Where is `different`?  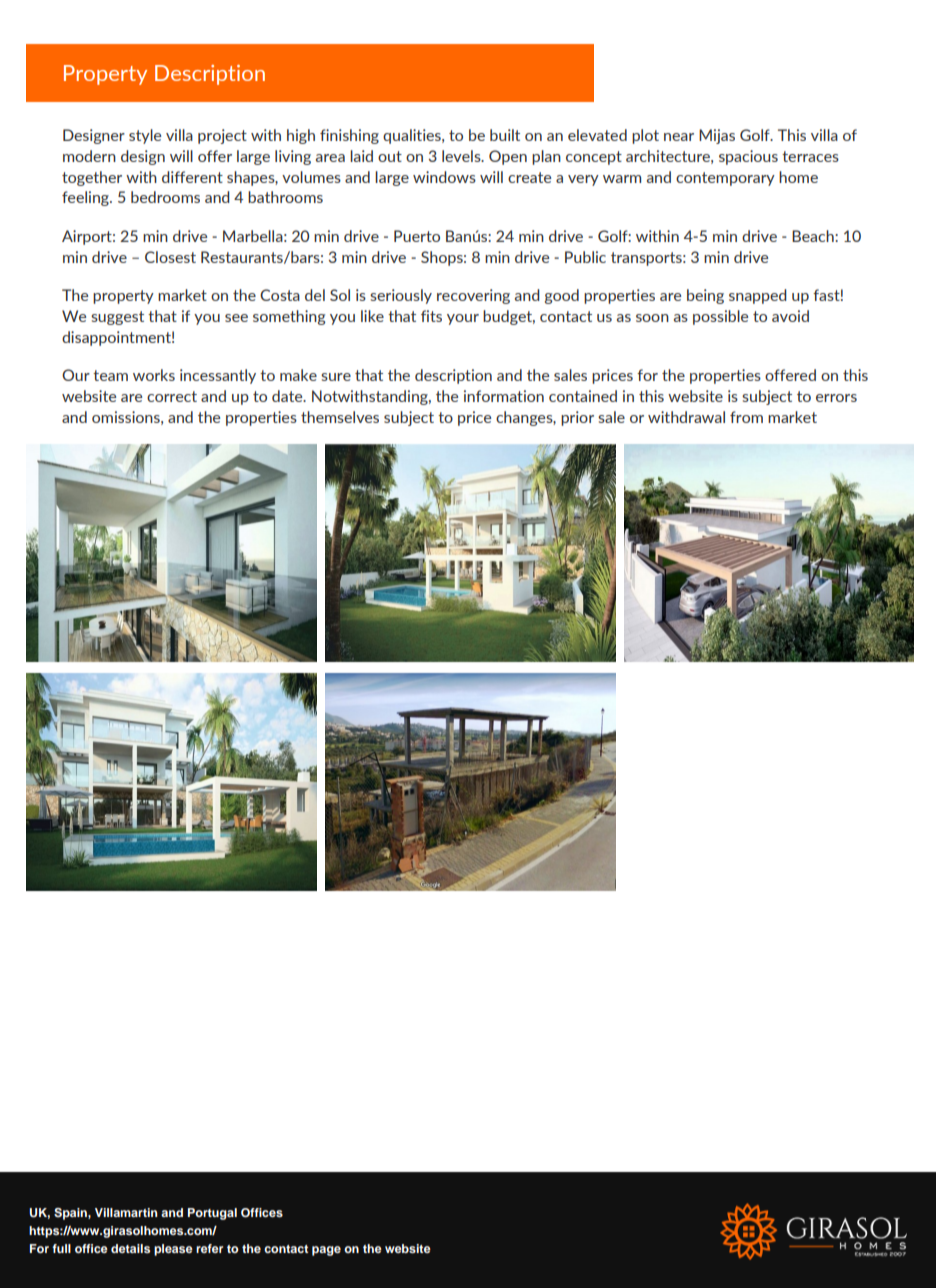 different is located at coordinates (192, 177).
